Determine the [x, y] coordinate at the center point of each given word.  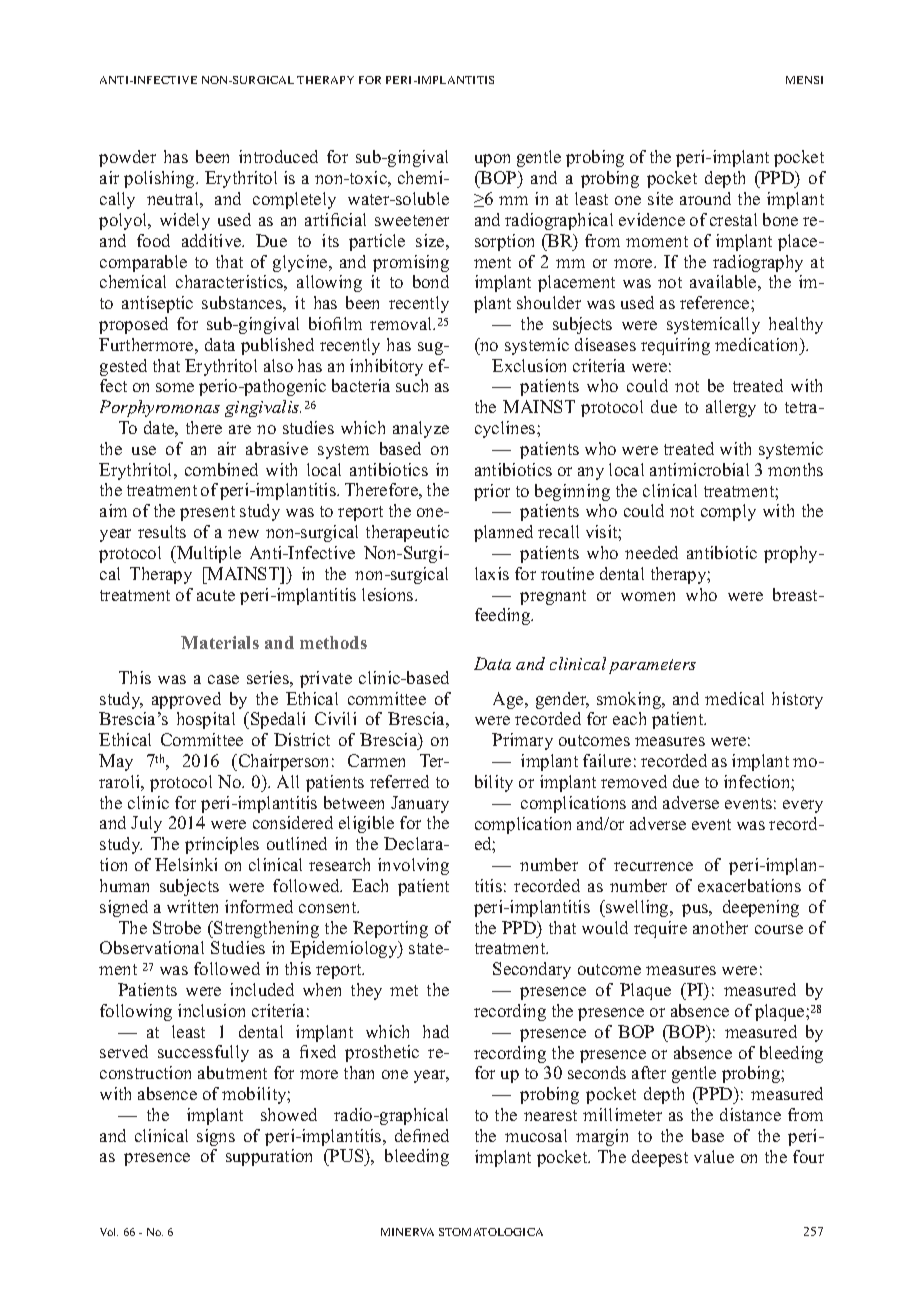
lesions [389, 594]
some [175, 387]
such [412, 385]
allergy [731, 408]
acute [216, 595]
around [705, 198]
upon [492, 160]
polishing [160, 179]
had [436, 1031]
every [803, 806]
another [720, 927]
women [648, 596]
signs [216, 1137]
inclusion [211, 1010]
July [146, 824]
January [420, 804]
